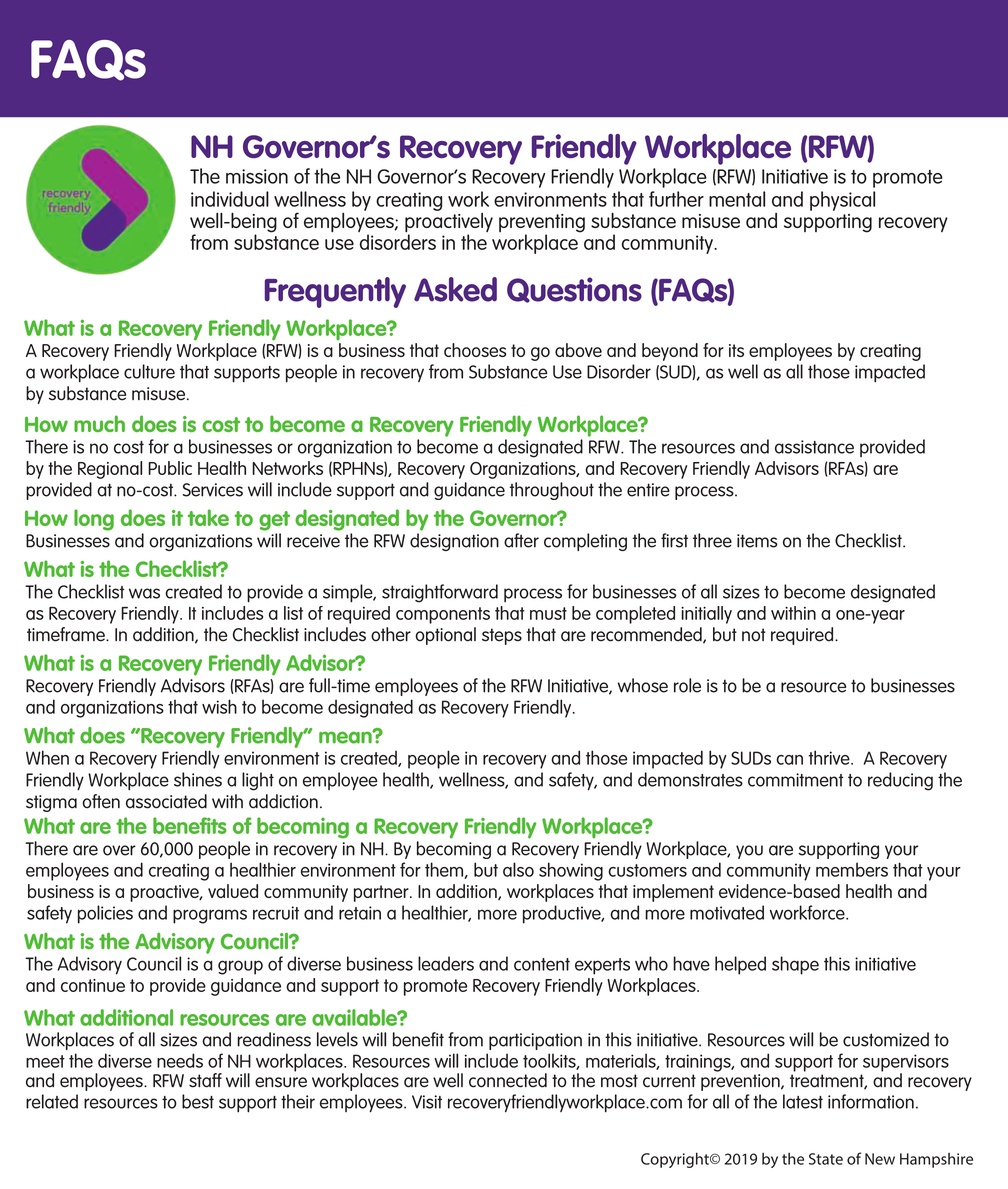 This screenshot has height=1189, width=1008. What do you see at coordinates (502, 636) in the screenshot?
I see `steps` at bounding box center [502, 636].
